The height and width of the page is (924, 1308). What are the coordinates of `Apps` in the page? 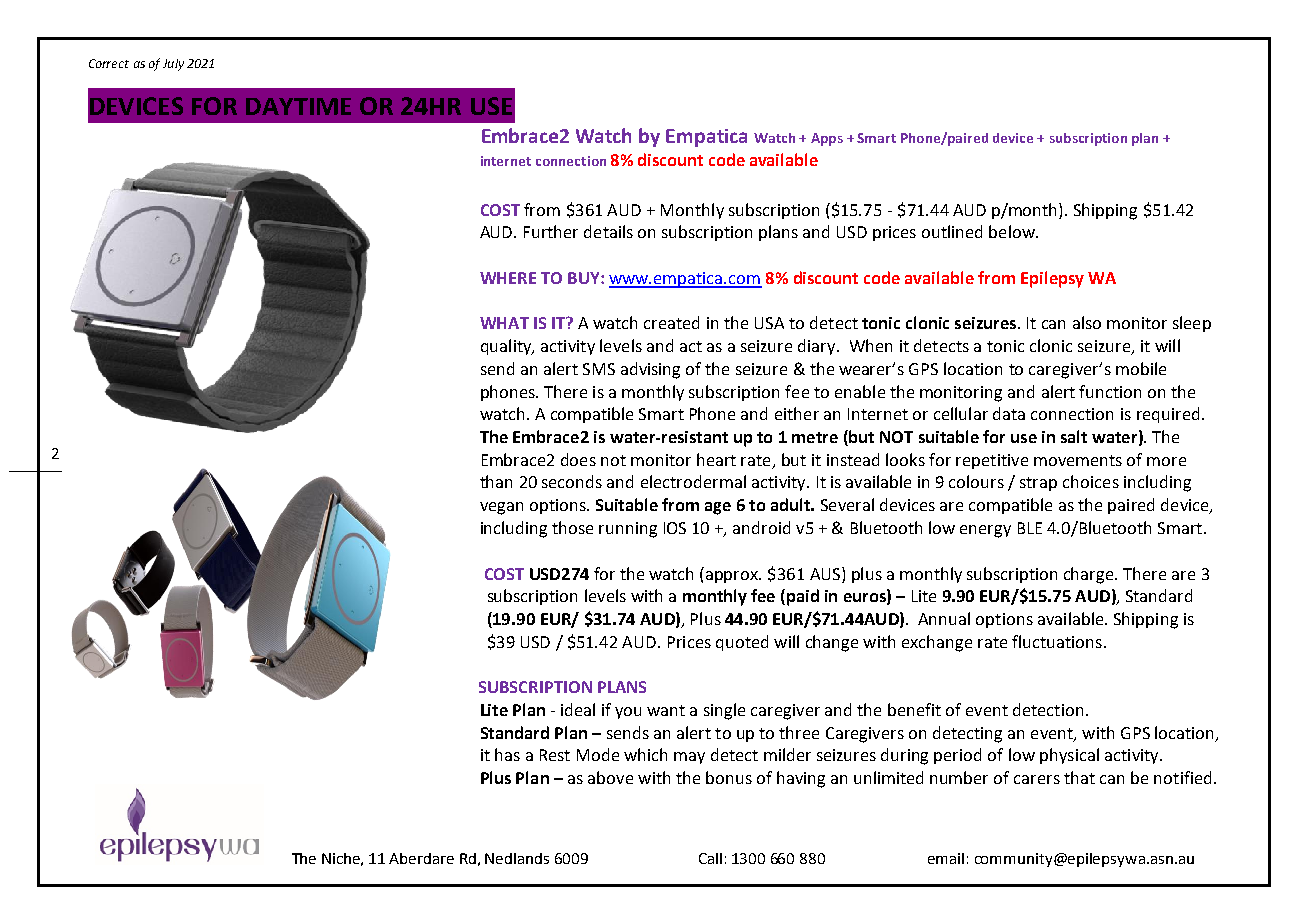 It's located at (827, 139).
